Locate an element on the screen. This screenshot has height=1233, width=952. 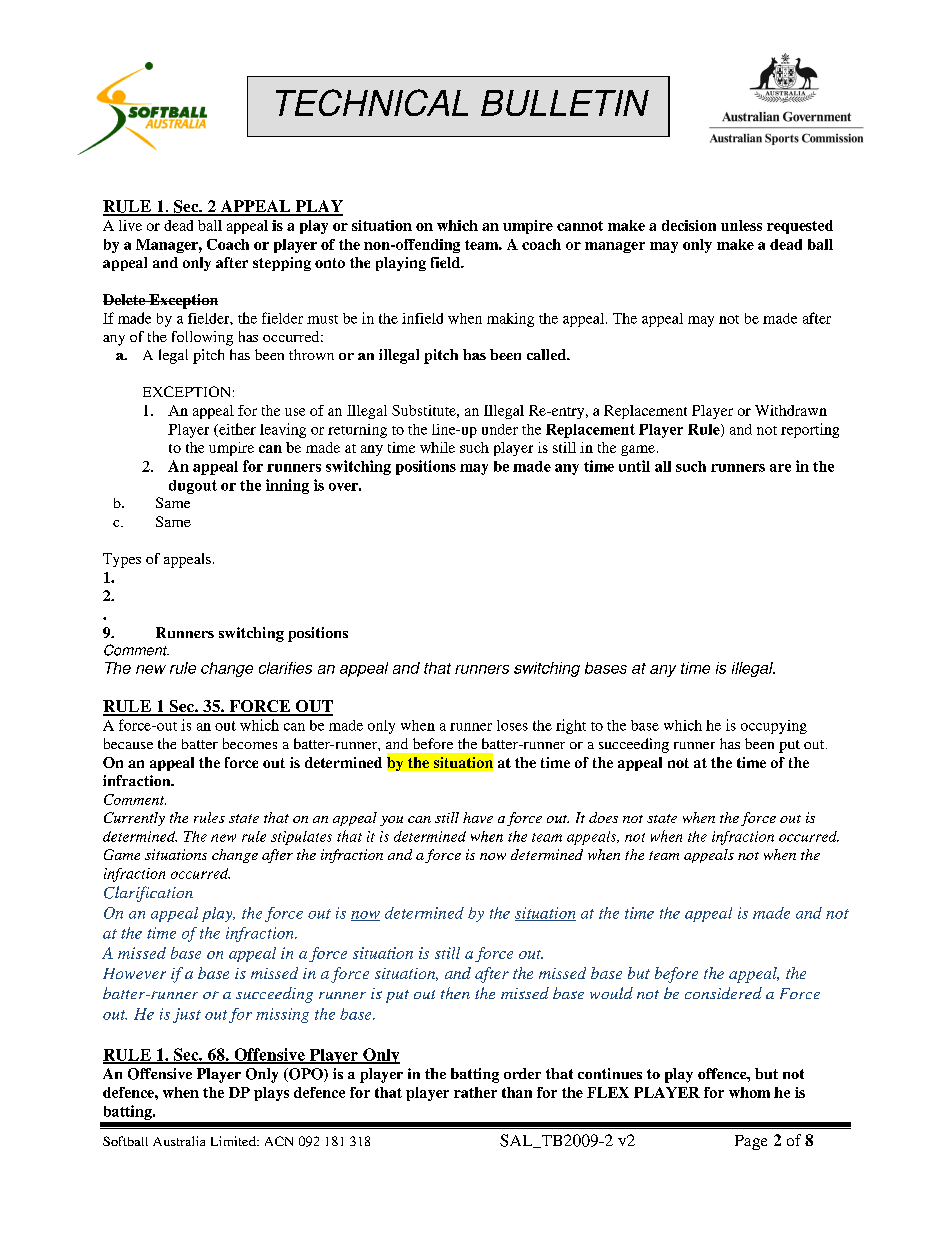
becomes is located at coordinates (250, 743).
